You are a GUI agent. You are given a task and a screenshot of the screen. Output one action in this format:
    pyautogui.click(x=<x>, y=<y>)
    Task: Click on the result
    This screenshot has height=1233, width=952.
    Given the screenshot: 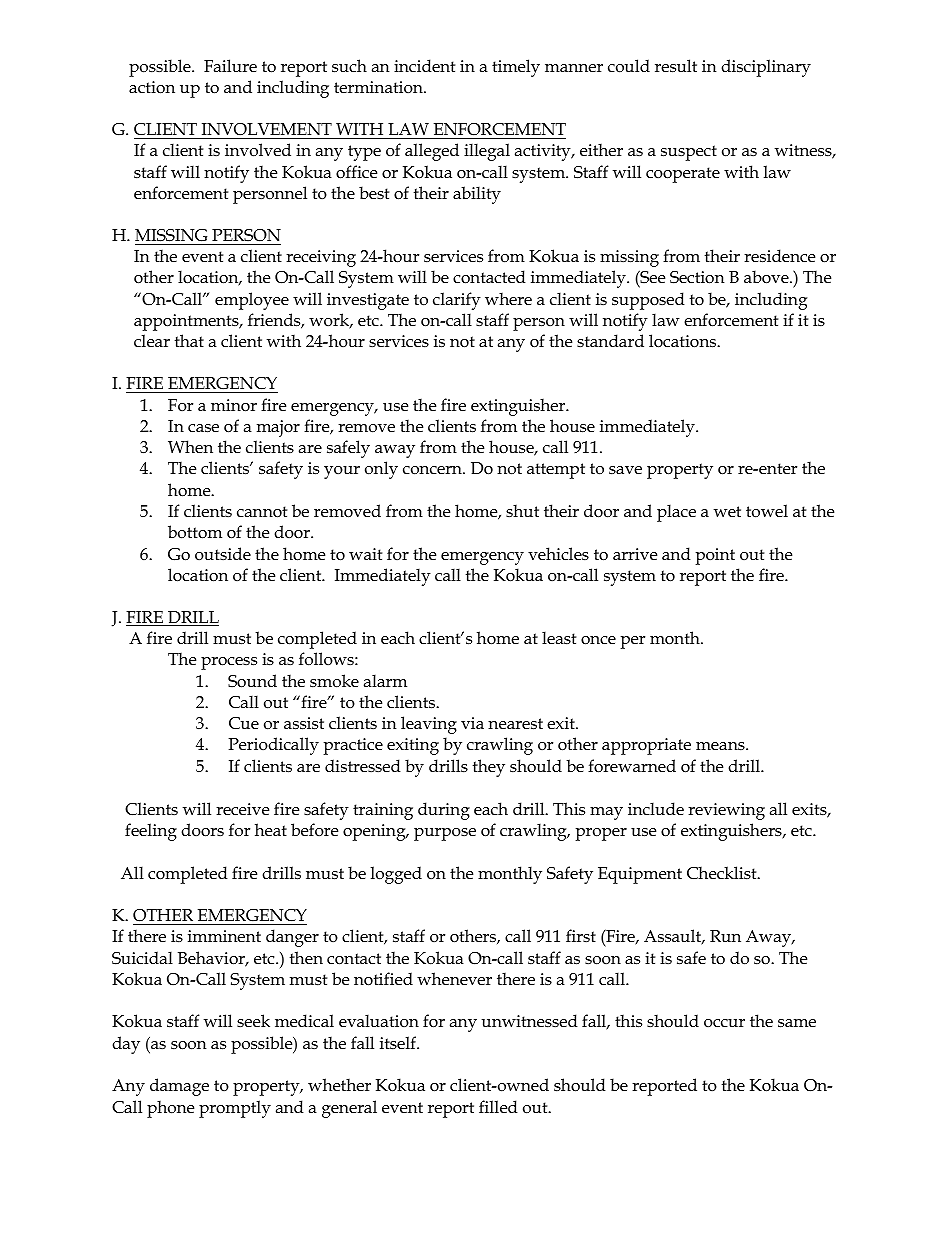 What is the action you would take?
    pyautogui.click(x=676, y=66)
